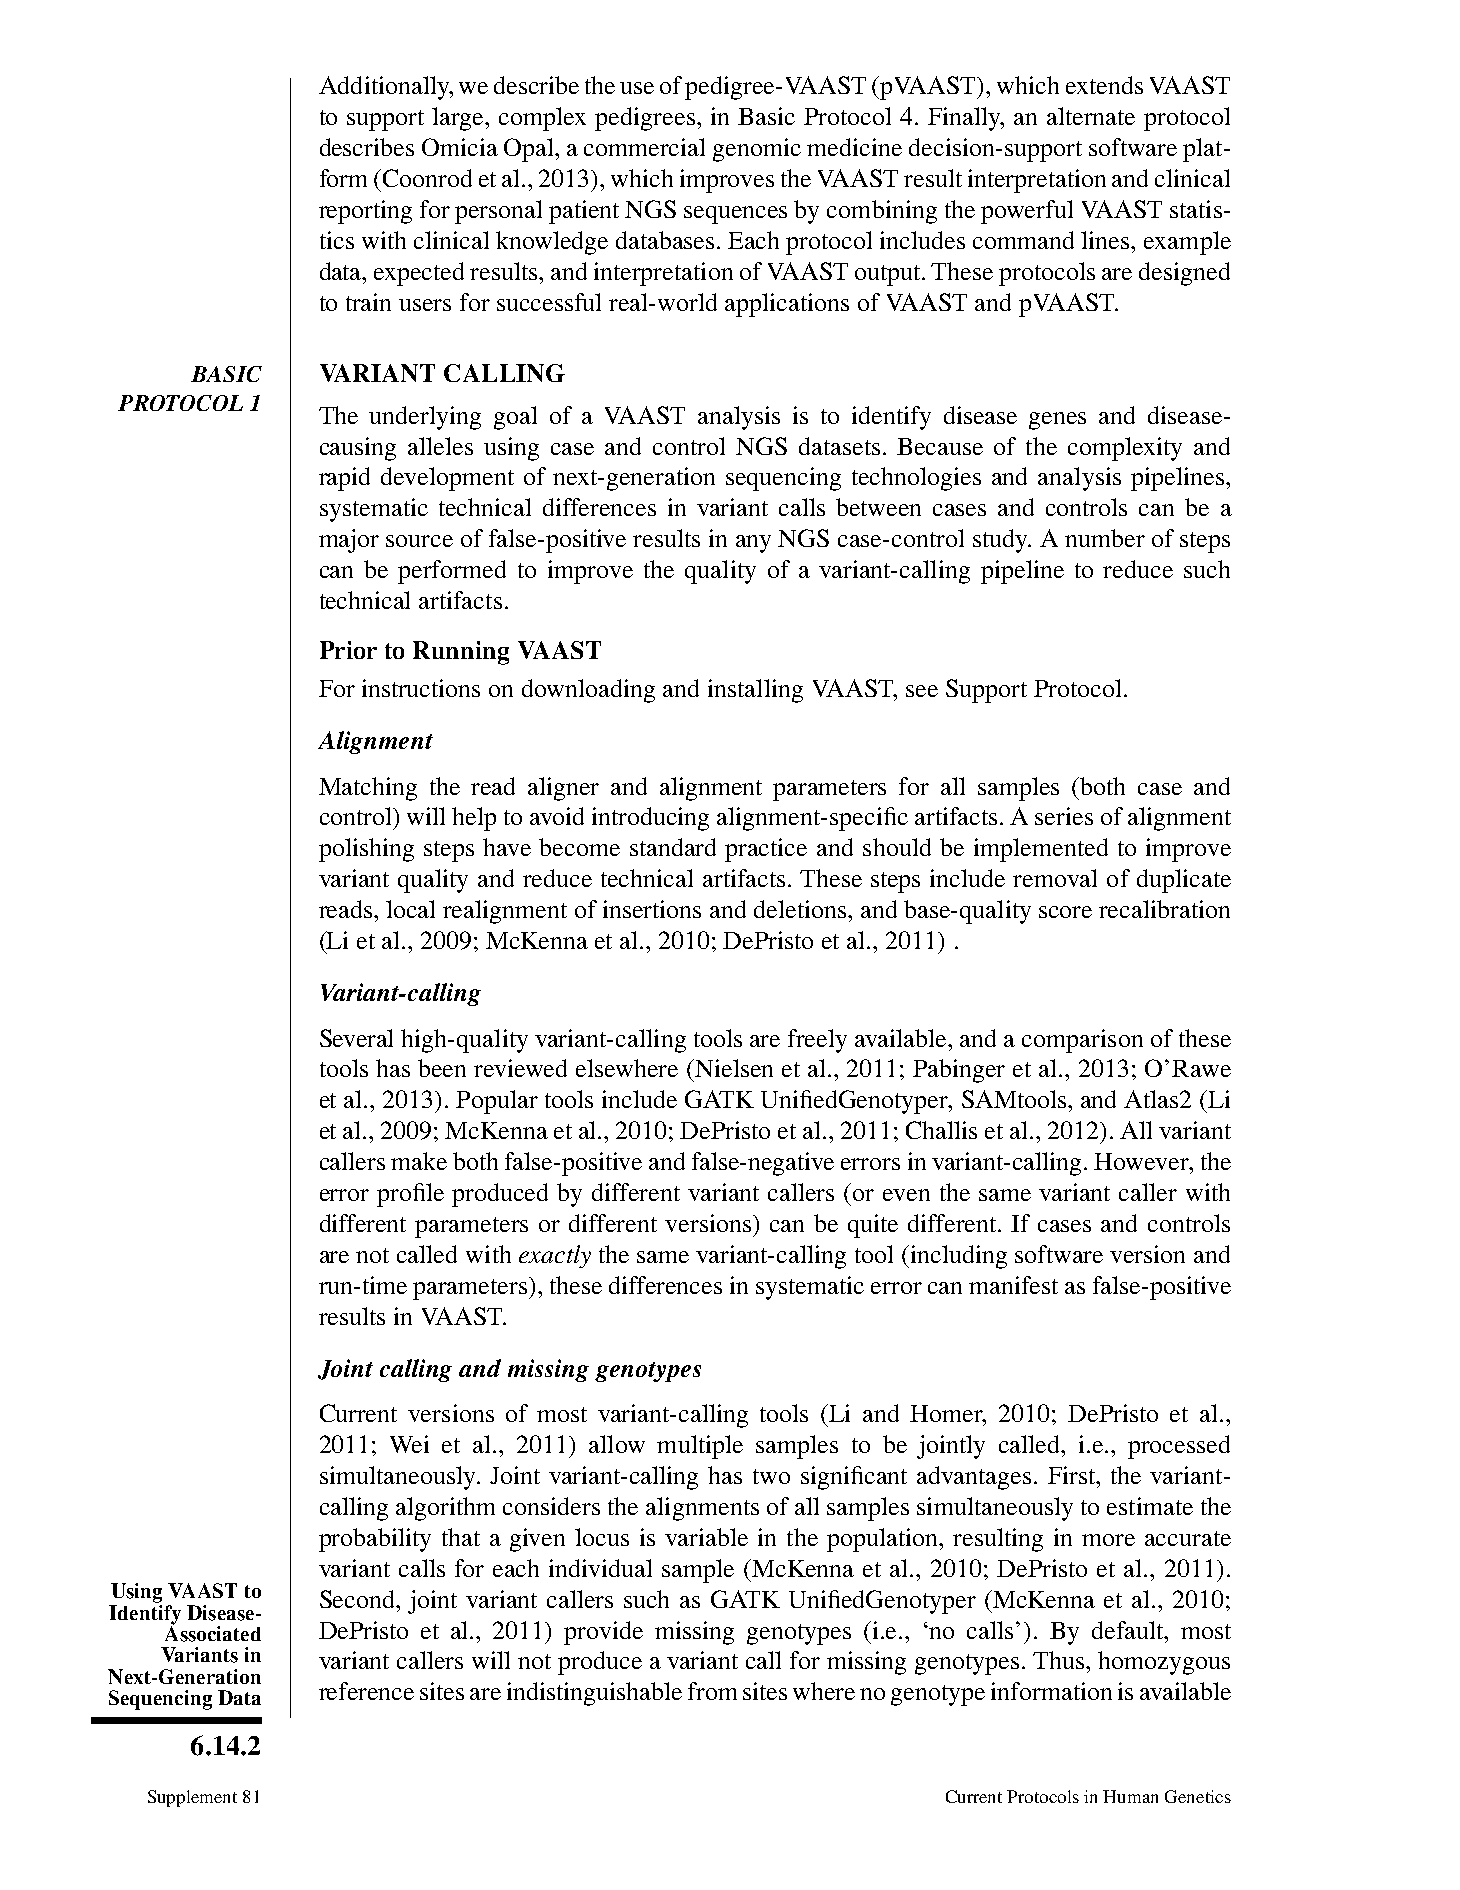 The image size is (1460, 1890). I want to click on reference, so click(366, 1691).
